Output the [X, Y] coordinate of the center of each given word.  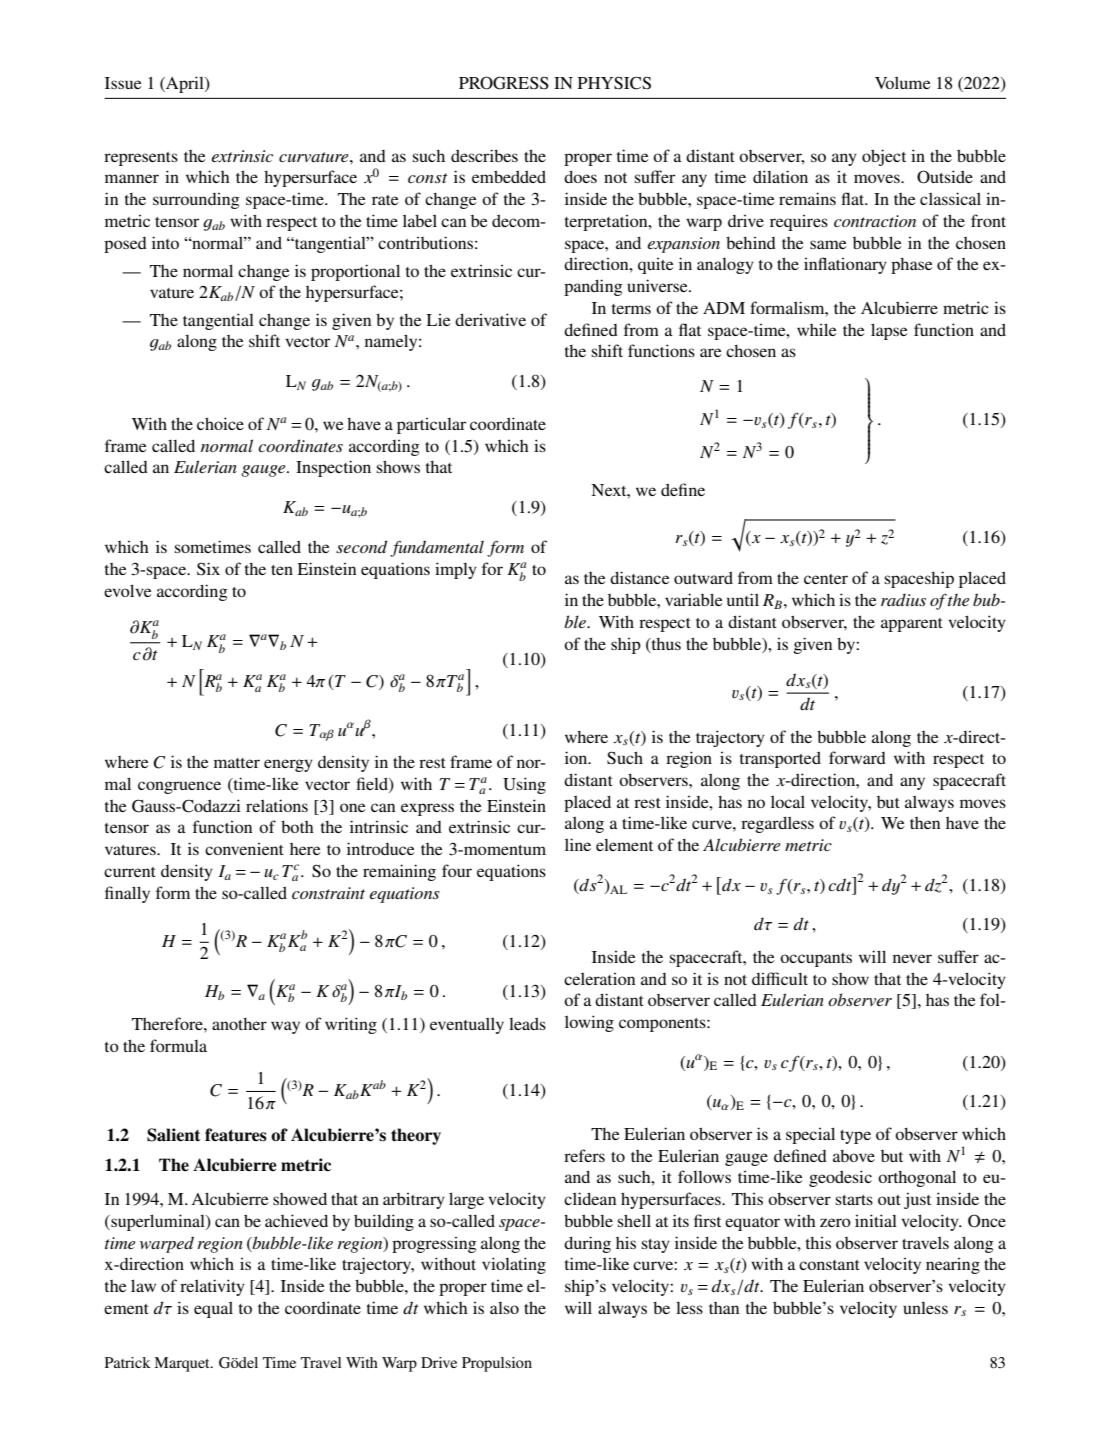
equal [213, 1309]
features [236, 1135]
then [925, 823]
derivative [490, 319]
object [884, 157]
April [185, 84]
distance [639, 577]
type [855, 1137]
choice [220, 423]
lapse [889, 331]
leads [527, 1023]
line [578, 844]
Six [208, 569]
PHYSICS [614, 83]
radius [903, 599]
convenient [244, 849]
